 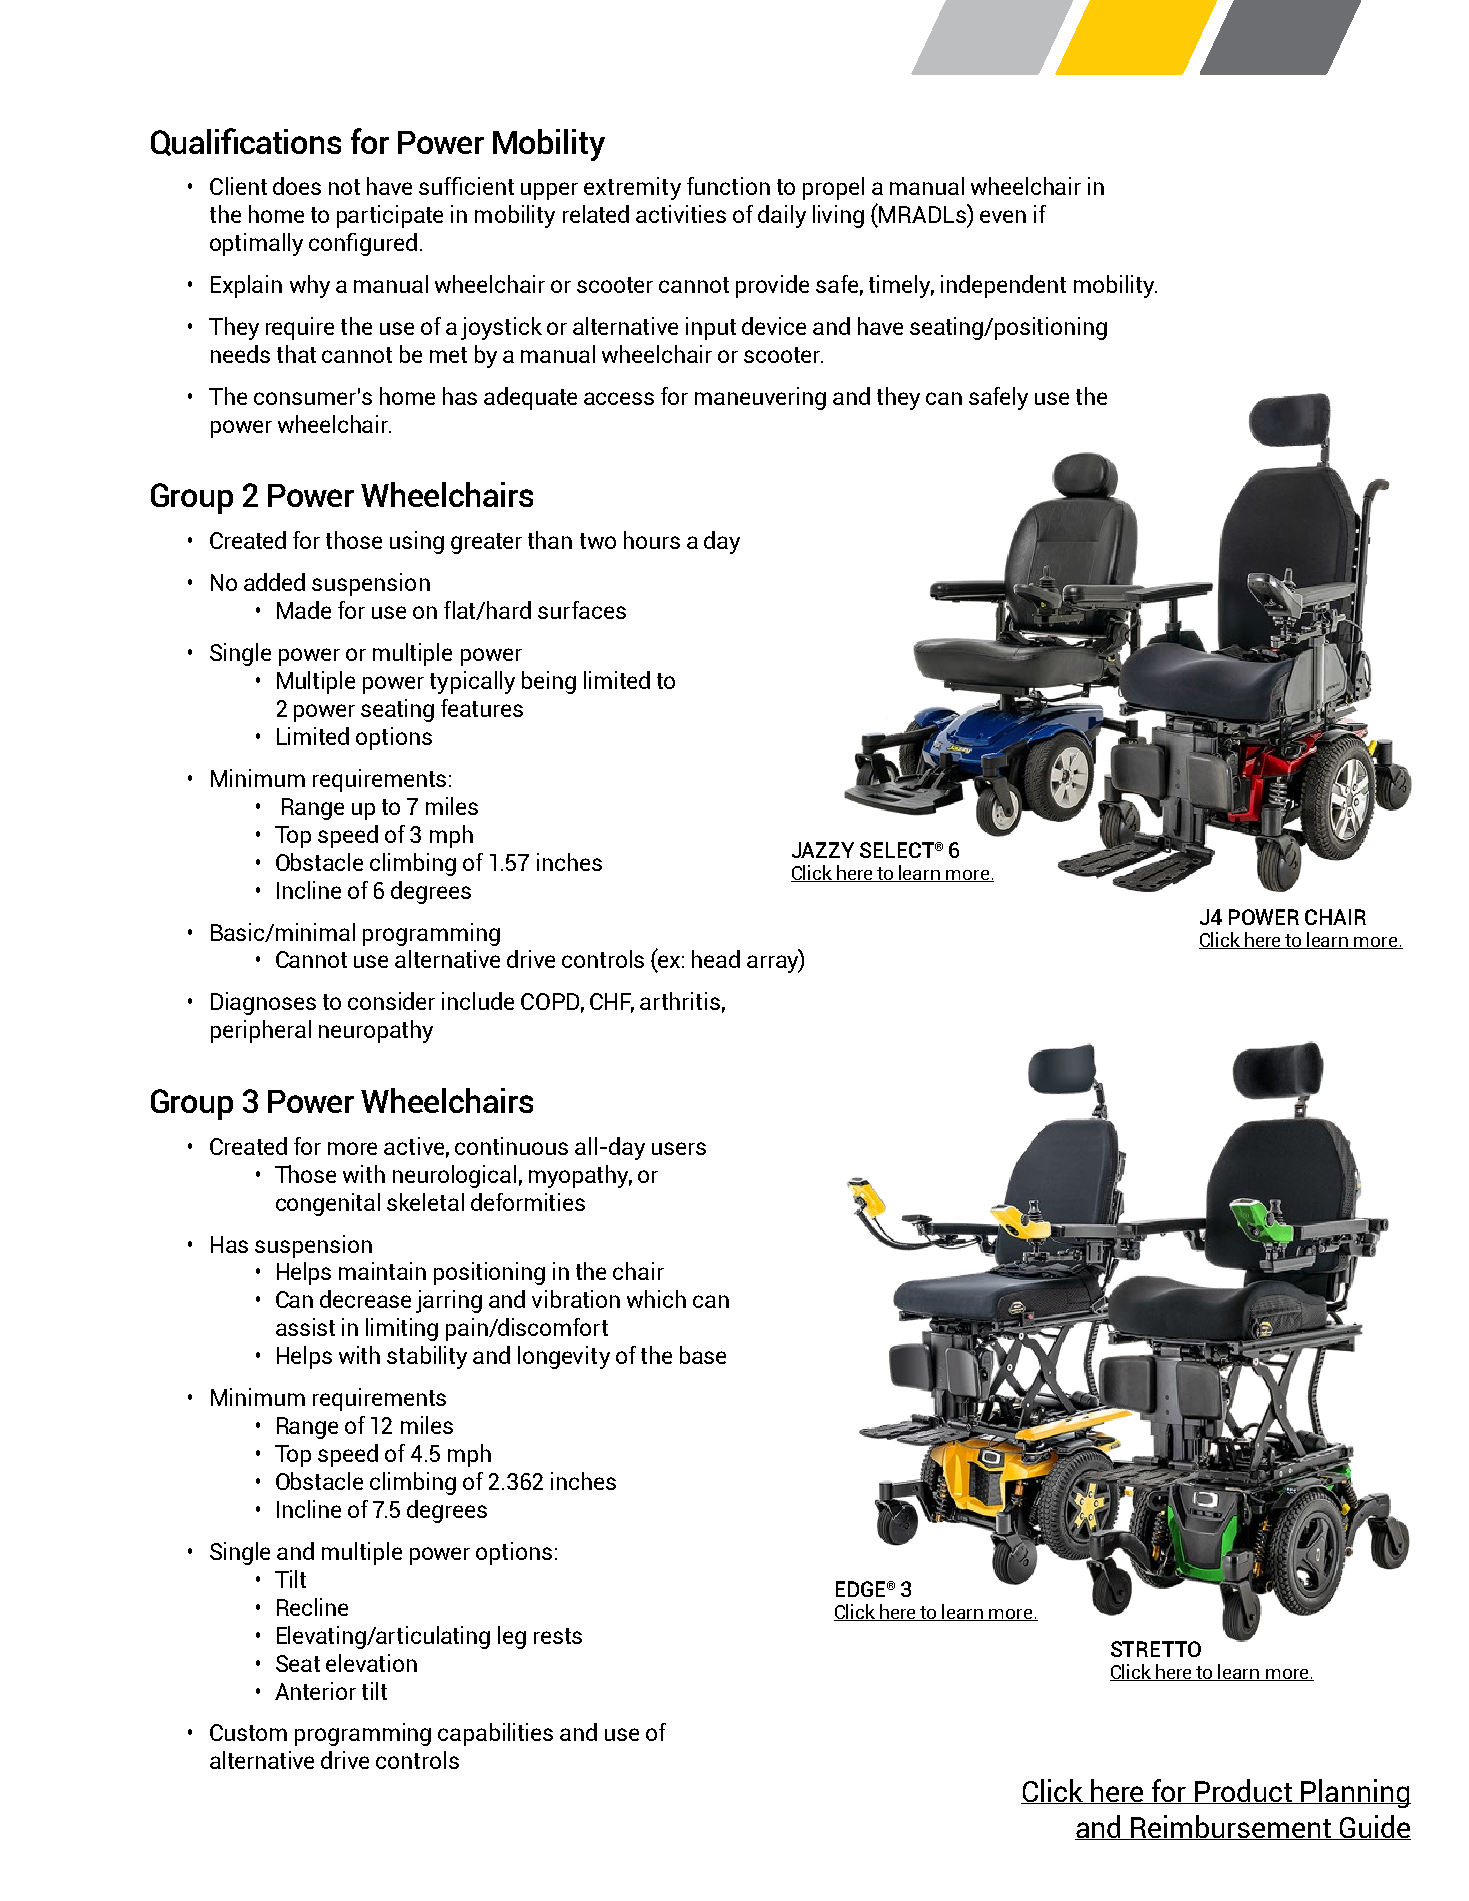 I want to click on JAZZY, so click(x=823, y=850).
